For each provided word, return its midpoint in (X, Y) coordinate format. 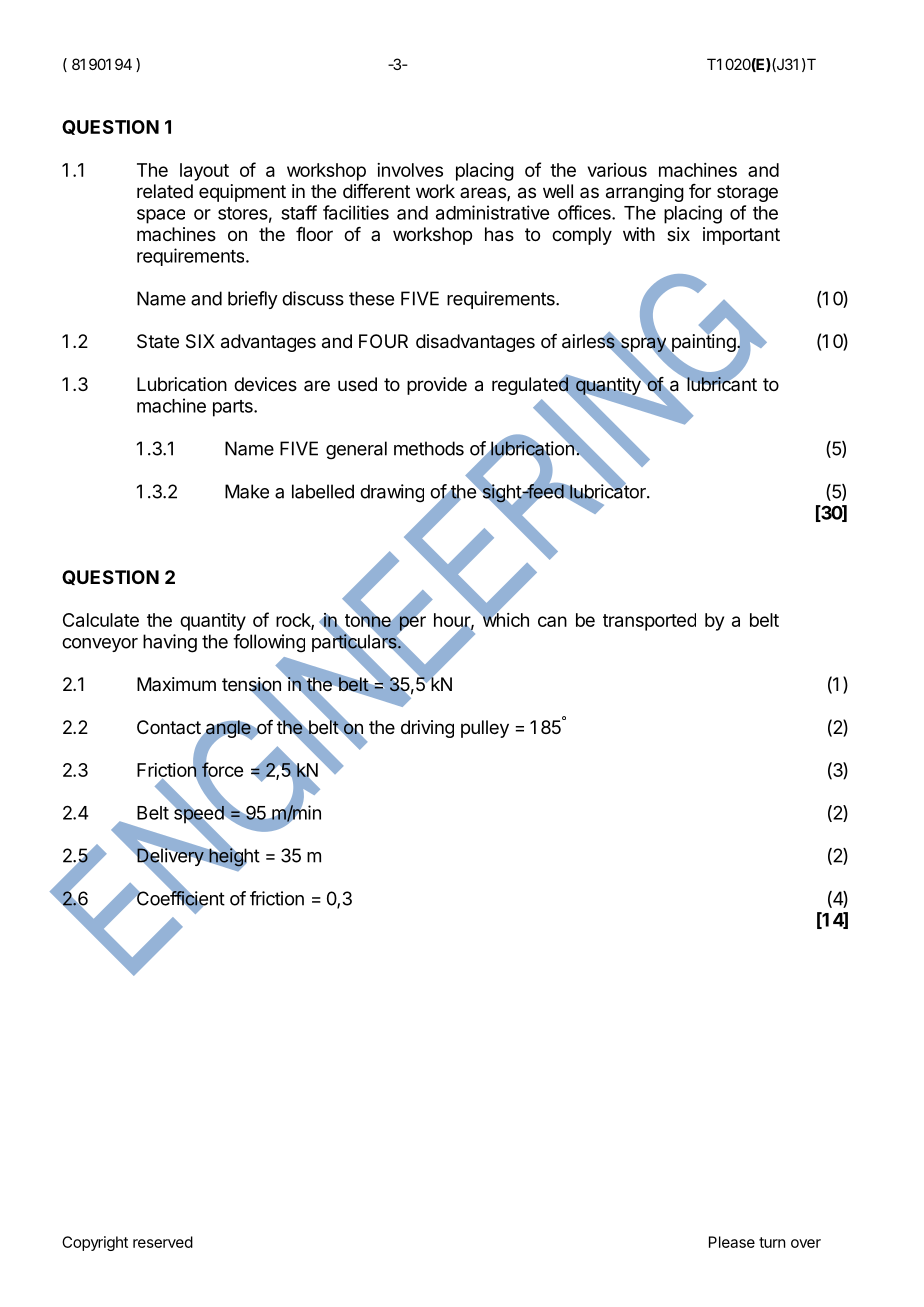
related (165, 191)
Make (247, 491)
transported (649, 622)
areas (484, 194)
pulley (485, 729)
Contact (169, 727)
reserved (163, 1242)
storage (747, 193)
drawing (392, 493)
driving (427, 729)
